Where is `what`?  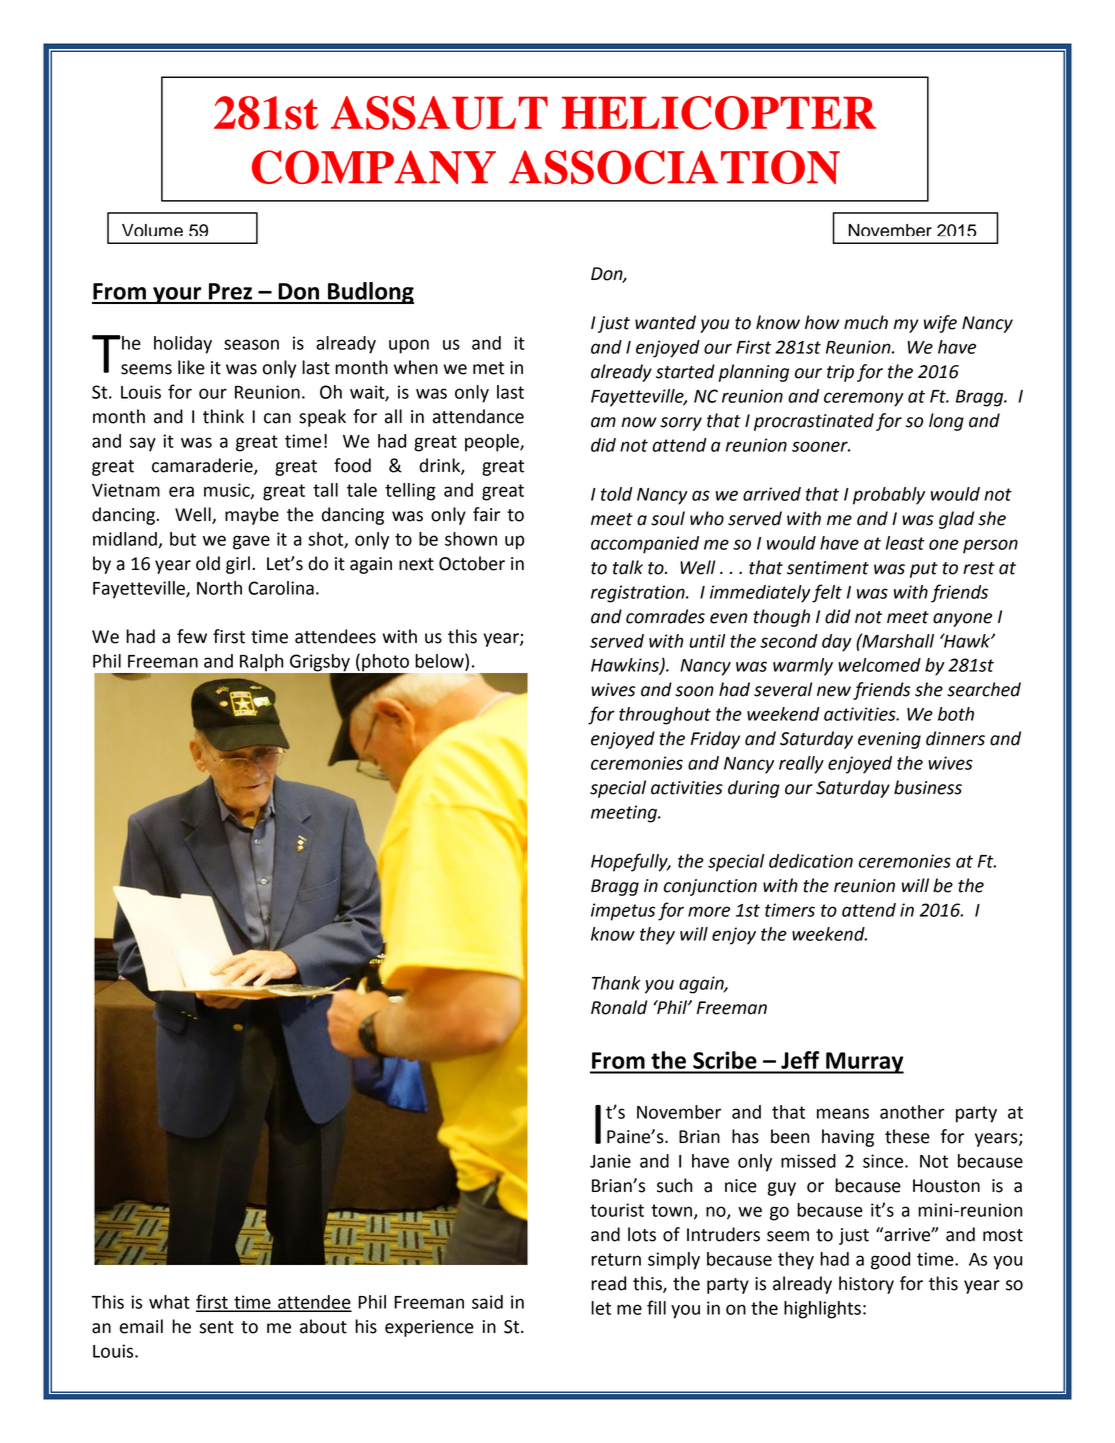
what is located at coordinates (169, 1302).
